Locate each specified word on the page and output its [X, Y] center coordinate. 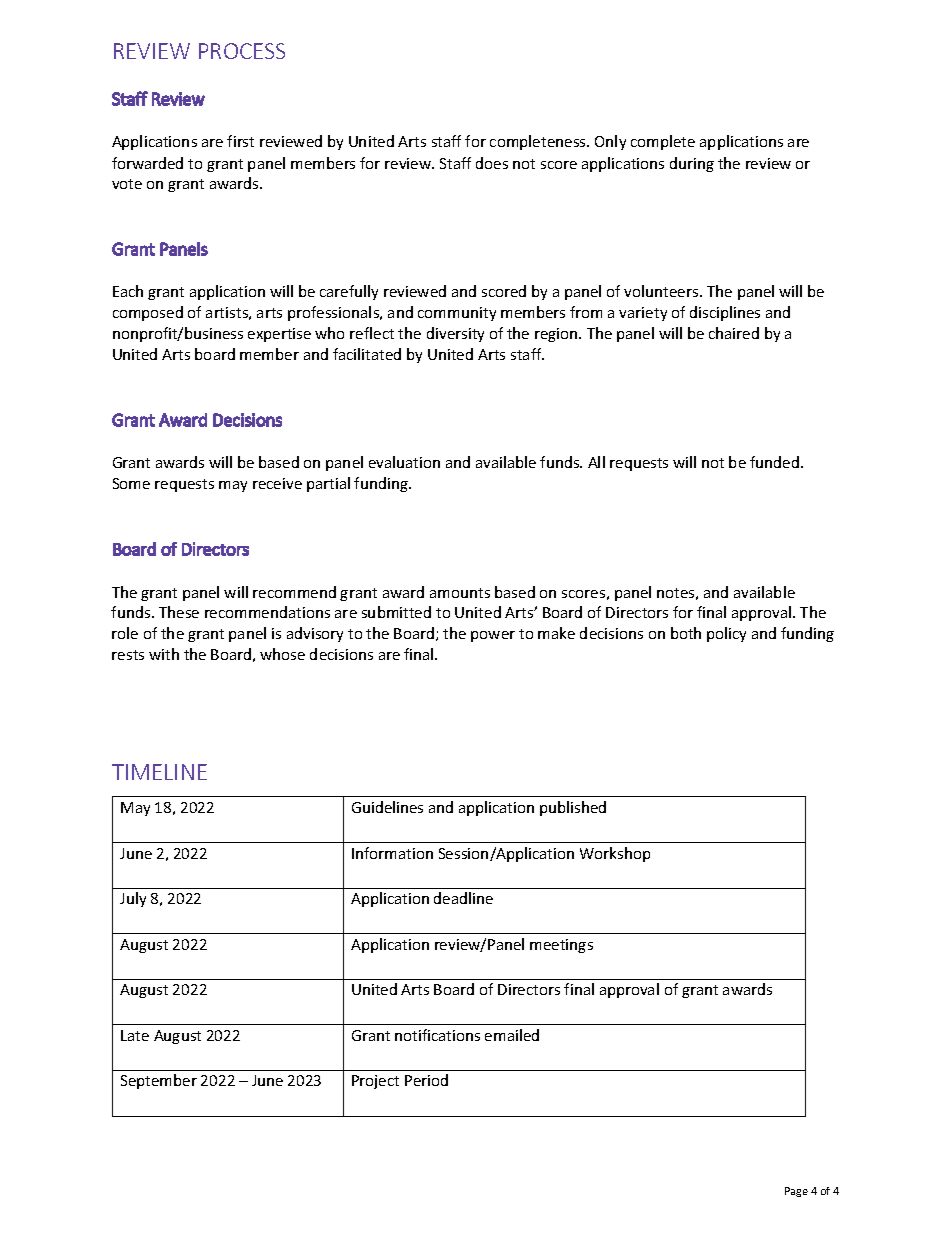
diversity [455, 334]
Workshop [615, 854]
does [492, 163]
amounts [460, 593]
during [692, 164]
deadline [463, 898]
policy [726, 634]
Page [796, 1192]
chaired [734, 333]
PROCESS [242, 51]
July [133, 899]
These [179, 612]
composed [148, 313]
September [159, 1081]
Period [426, 1080]
